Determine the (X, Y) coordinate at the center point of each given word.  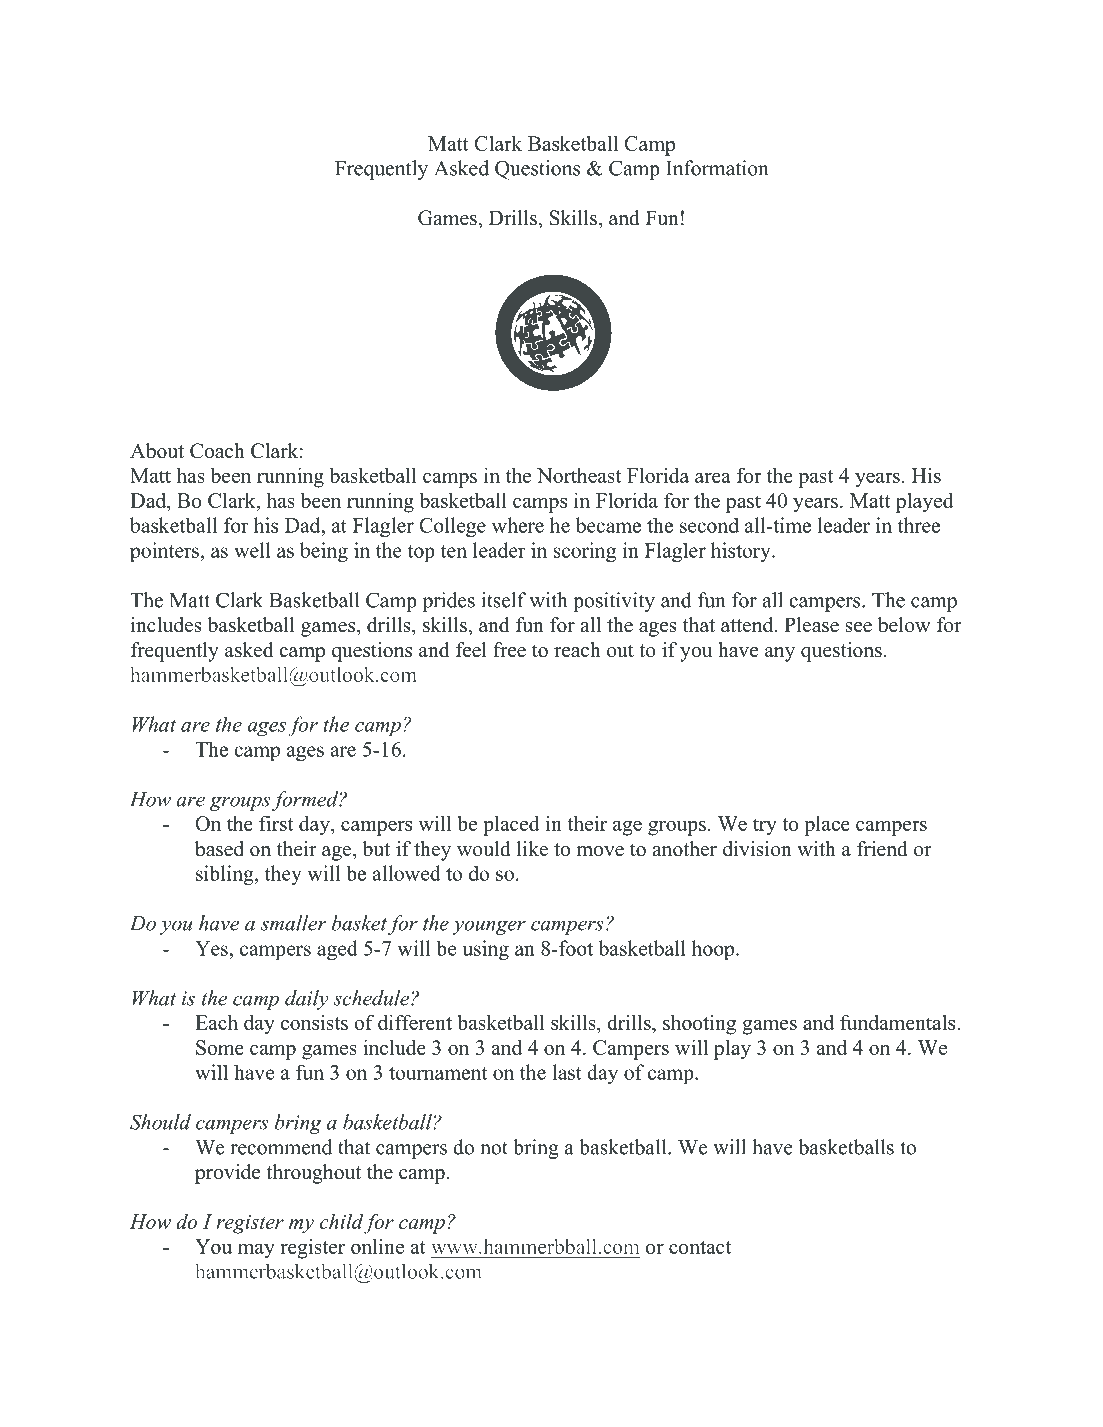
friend (882, 849)
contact (700, 1247)
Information (717, 168)
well (252, 550)
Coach (217, 451)
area (713, 478)
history (742, 552)
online (377, 1246)
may (256, 1251)
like (532, 849)
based (219, 849)
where (518, 525)
